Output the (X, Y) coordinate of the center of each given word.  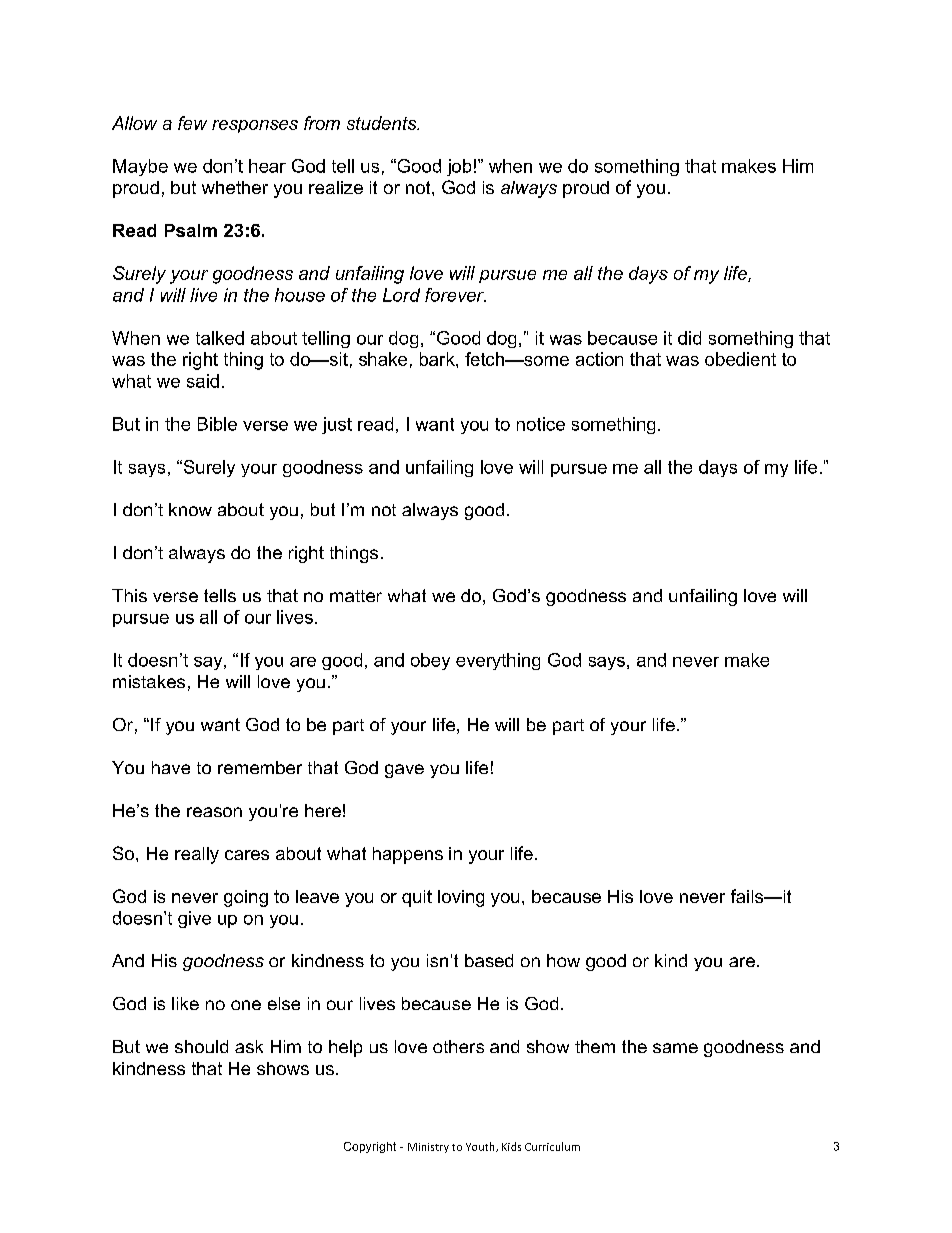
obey (430, 661)
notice (541, 424)
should (201, 1046)
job (459, 167)
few (192, 123)
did (689, 338)
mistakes (149, 681)
